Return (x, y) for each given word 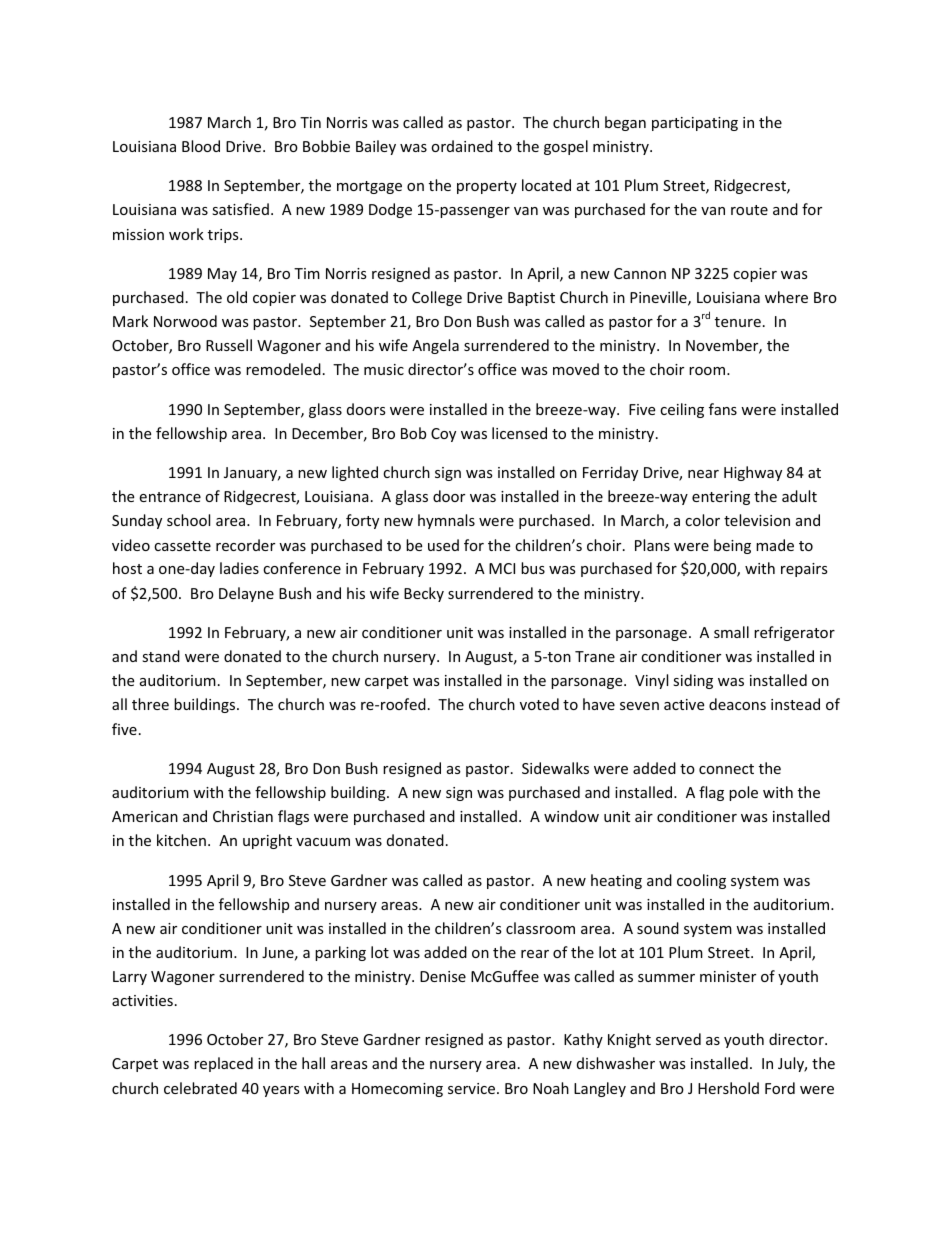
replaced (223, 1064)
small (731, 632)
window (571, 816)
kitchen (181, 840)
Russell (229, 345)
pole (743, 793)
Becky (424, 594)
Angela (435, 346)
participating (695, 124)
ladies (239, 568)
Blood (201, 146)
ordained (462, 146)
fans (723, 409)
